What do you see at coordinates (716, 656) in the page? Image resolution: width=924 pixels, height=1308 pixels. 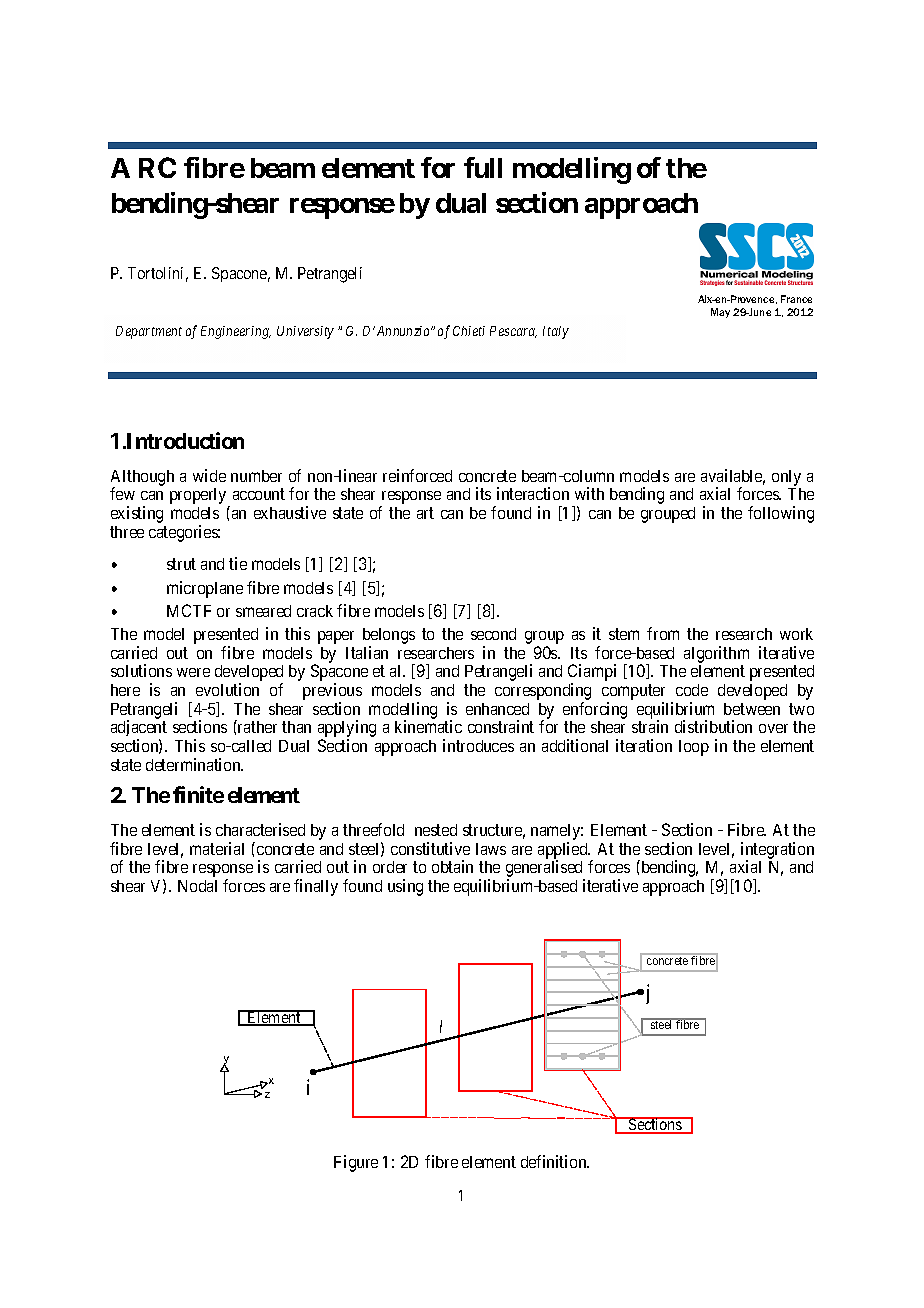 I see `algorithm` at bounding box center [716, 656].
